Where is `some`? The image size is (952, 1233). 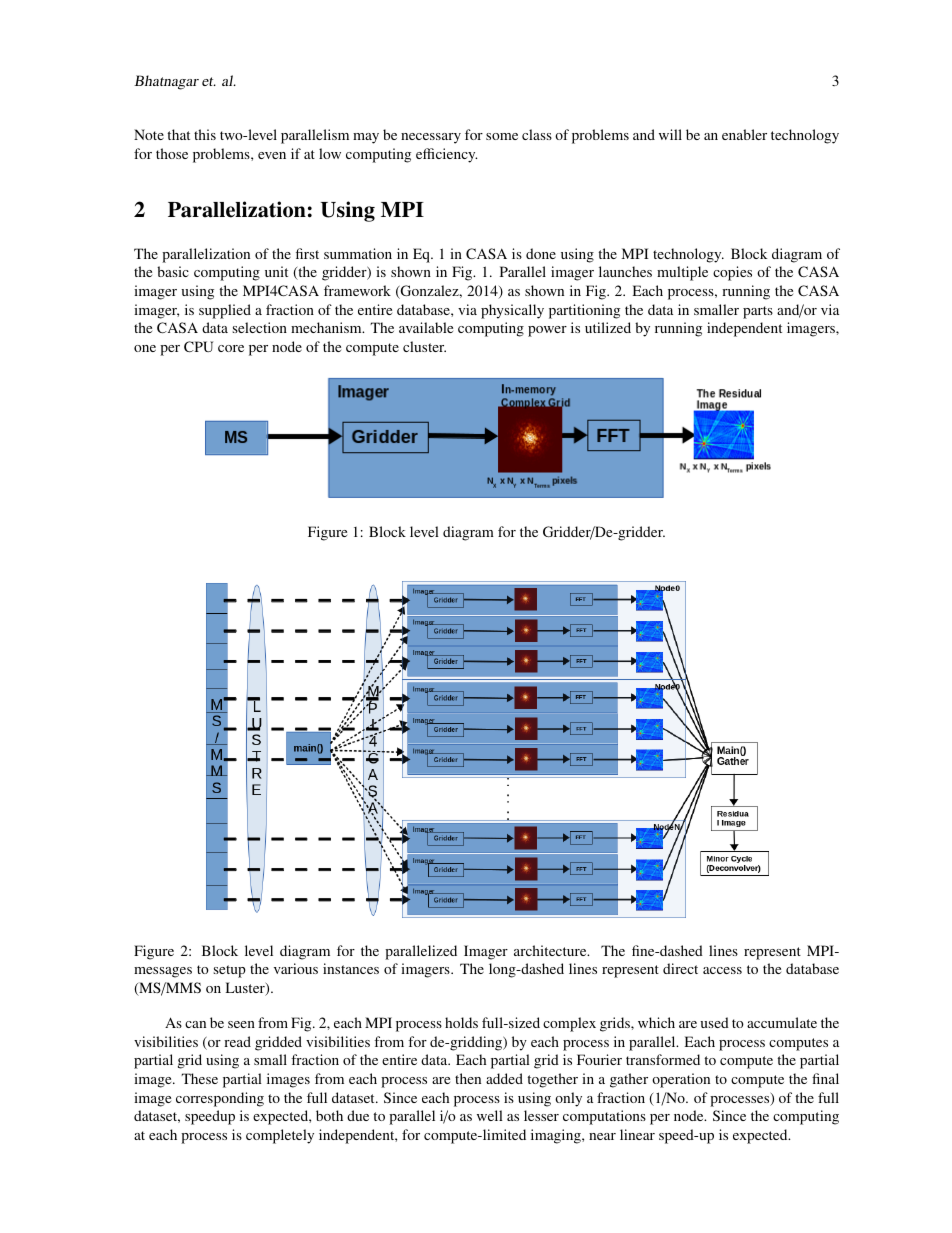
some is located at coordinates (502, 136).
